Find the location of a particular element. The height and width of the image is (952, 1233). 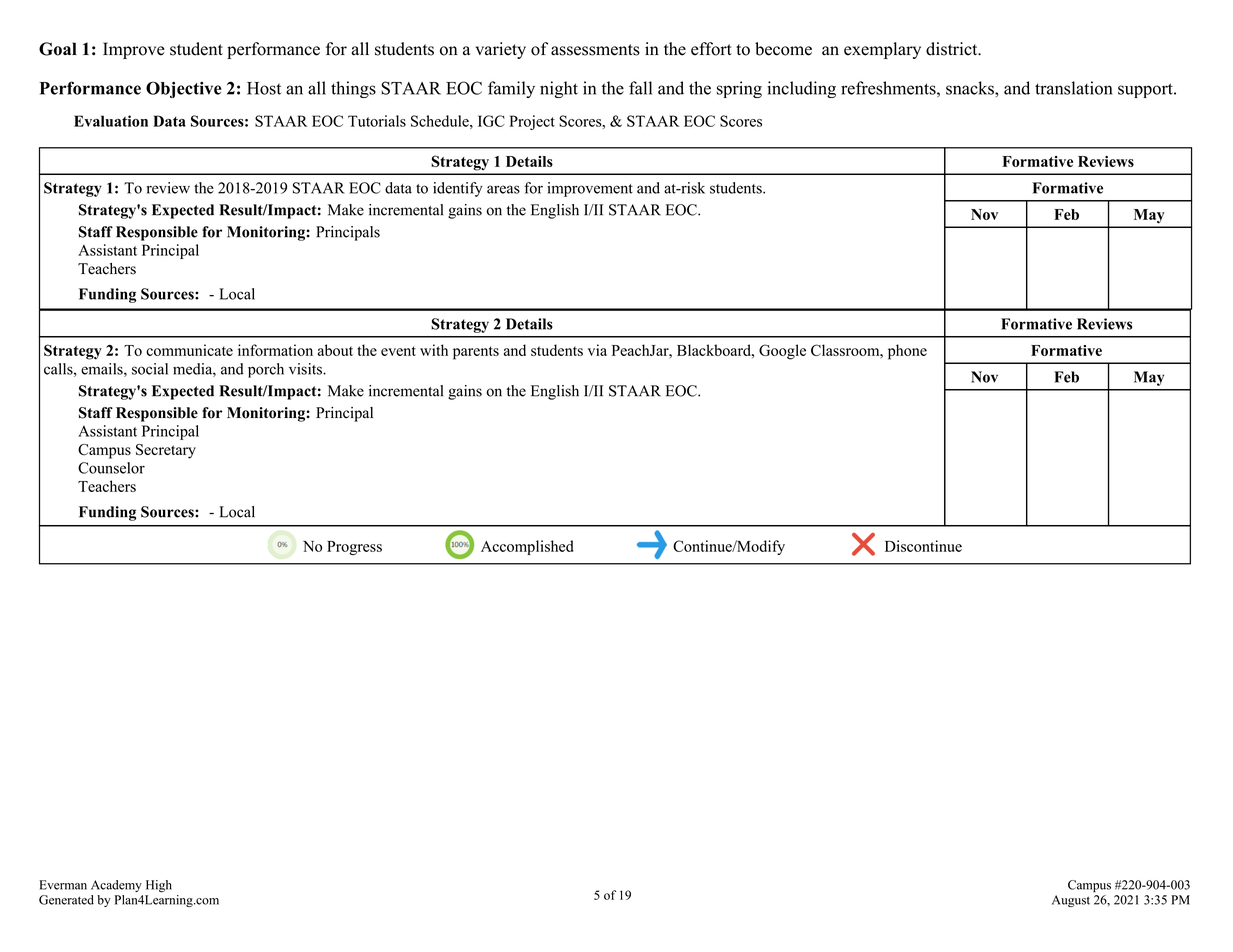

fall is located at coordinates (640, 88).
